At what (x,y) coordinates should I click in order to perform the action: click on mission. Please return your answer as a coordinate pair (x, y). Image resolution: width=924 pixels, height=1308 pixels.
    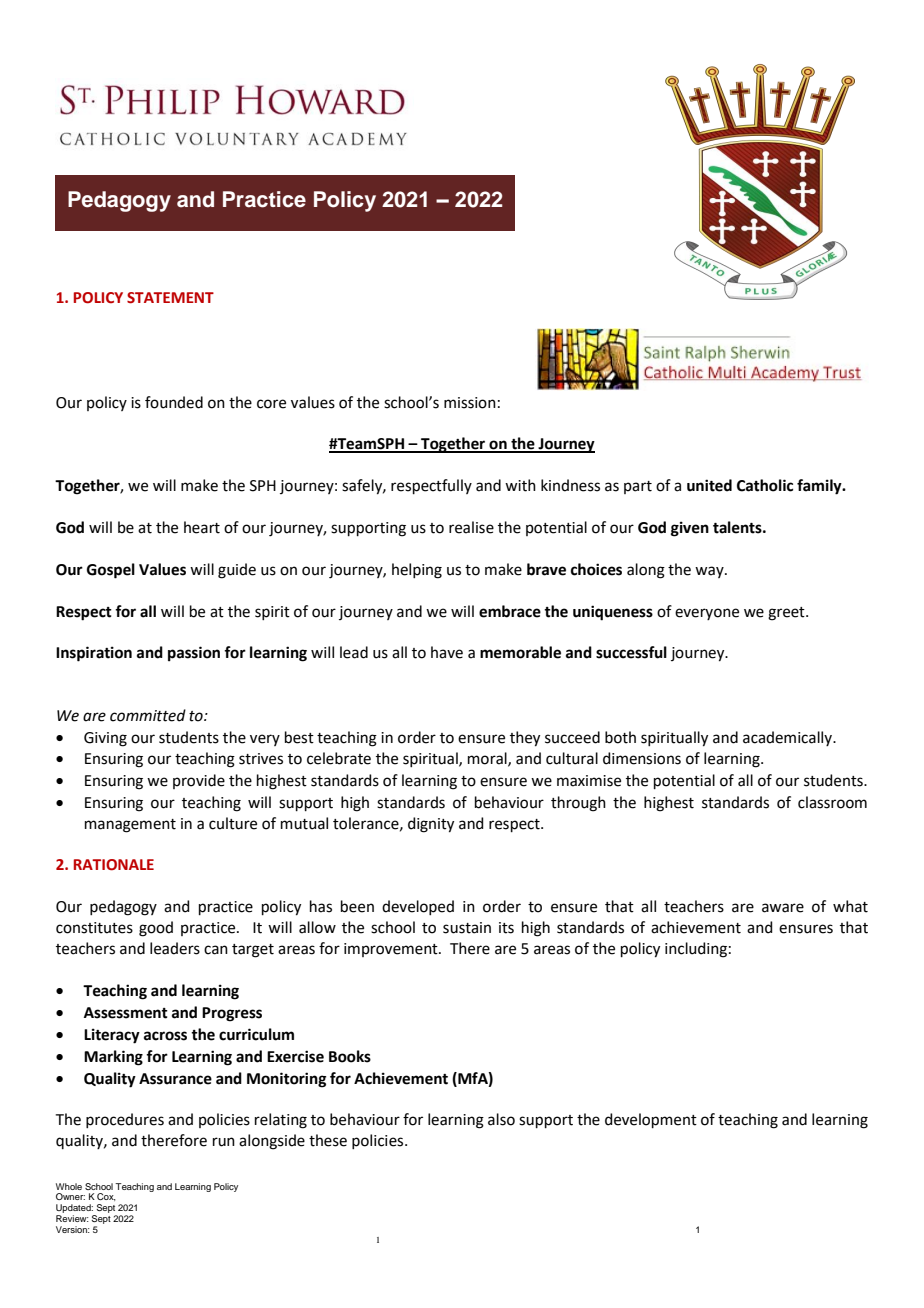
    Looking at the image, I should click on (470, 403).
